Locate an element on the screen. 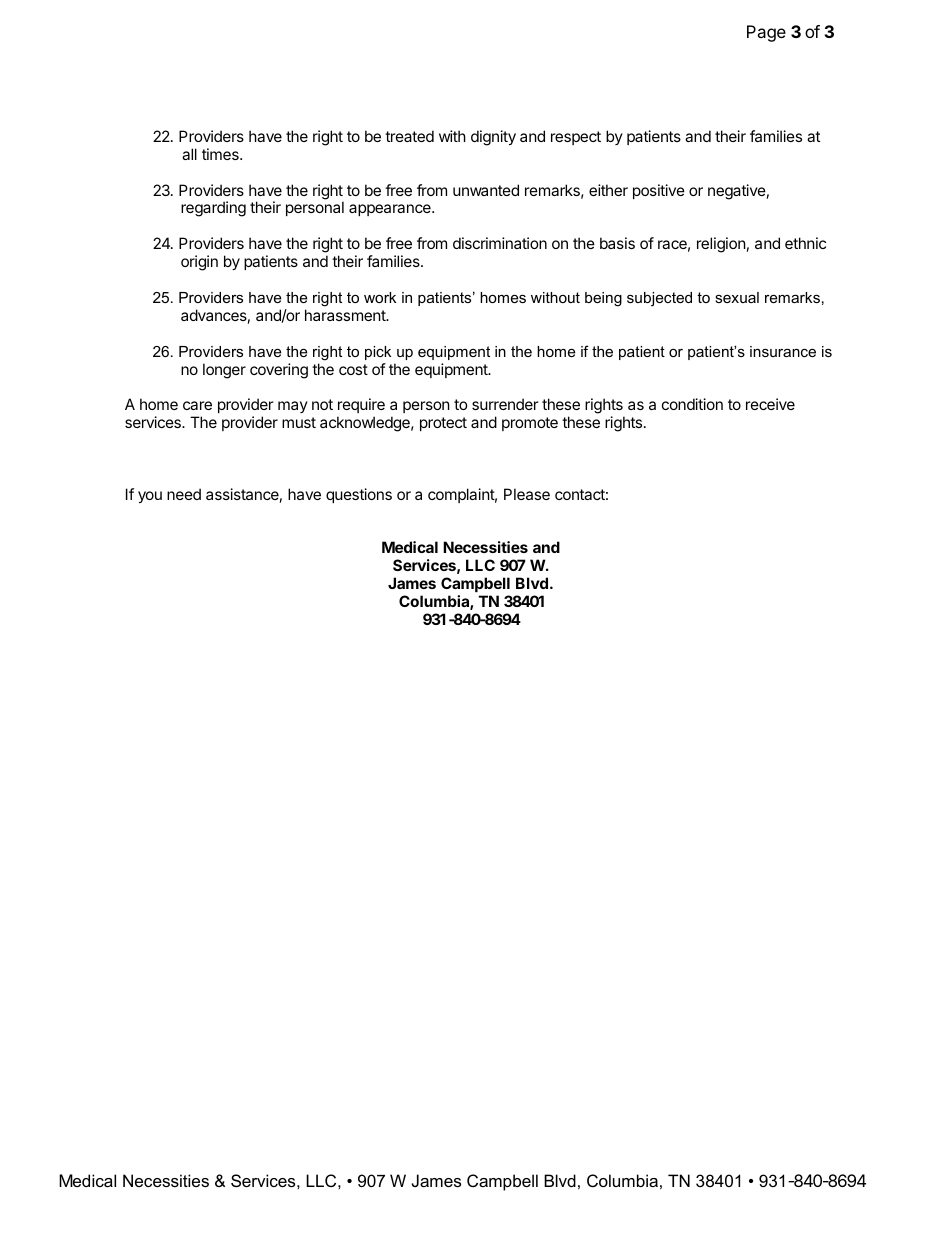 This screenshot has width=952, height=1233. need is located at coordinates (184, 494).
